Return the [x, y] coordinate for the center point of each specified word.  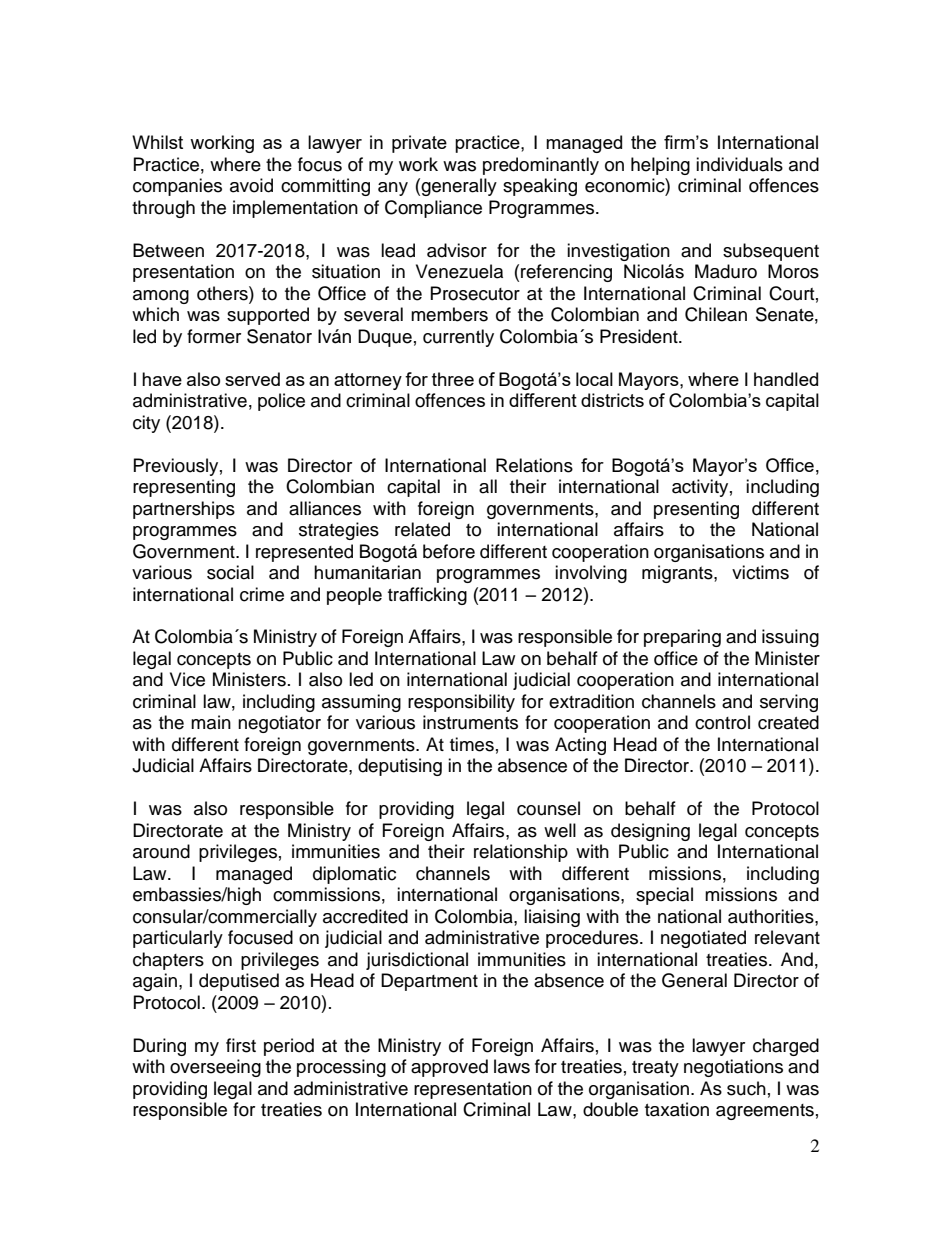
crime [262, 594]
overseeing [215, 1068]
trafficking [427, 596]
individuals [739, 164]
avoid [251, 185]
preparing [682, 638]
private [419, 144]
